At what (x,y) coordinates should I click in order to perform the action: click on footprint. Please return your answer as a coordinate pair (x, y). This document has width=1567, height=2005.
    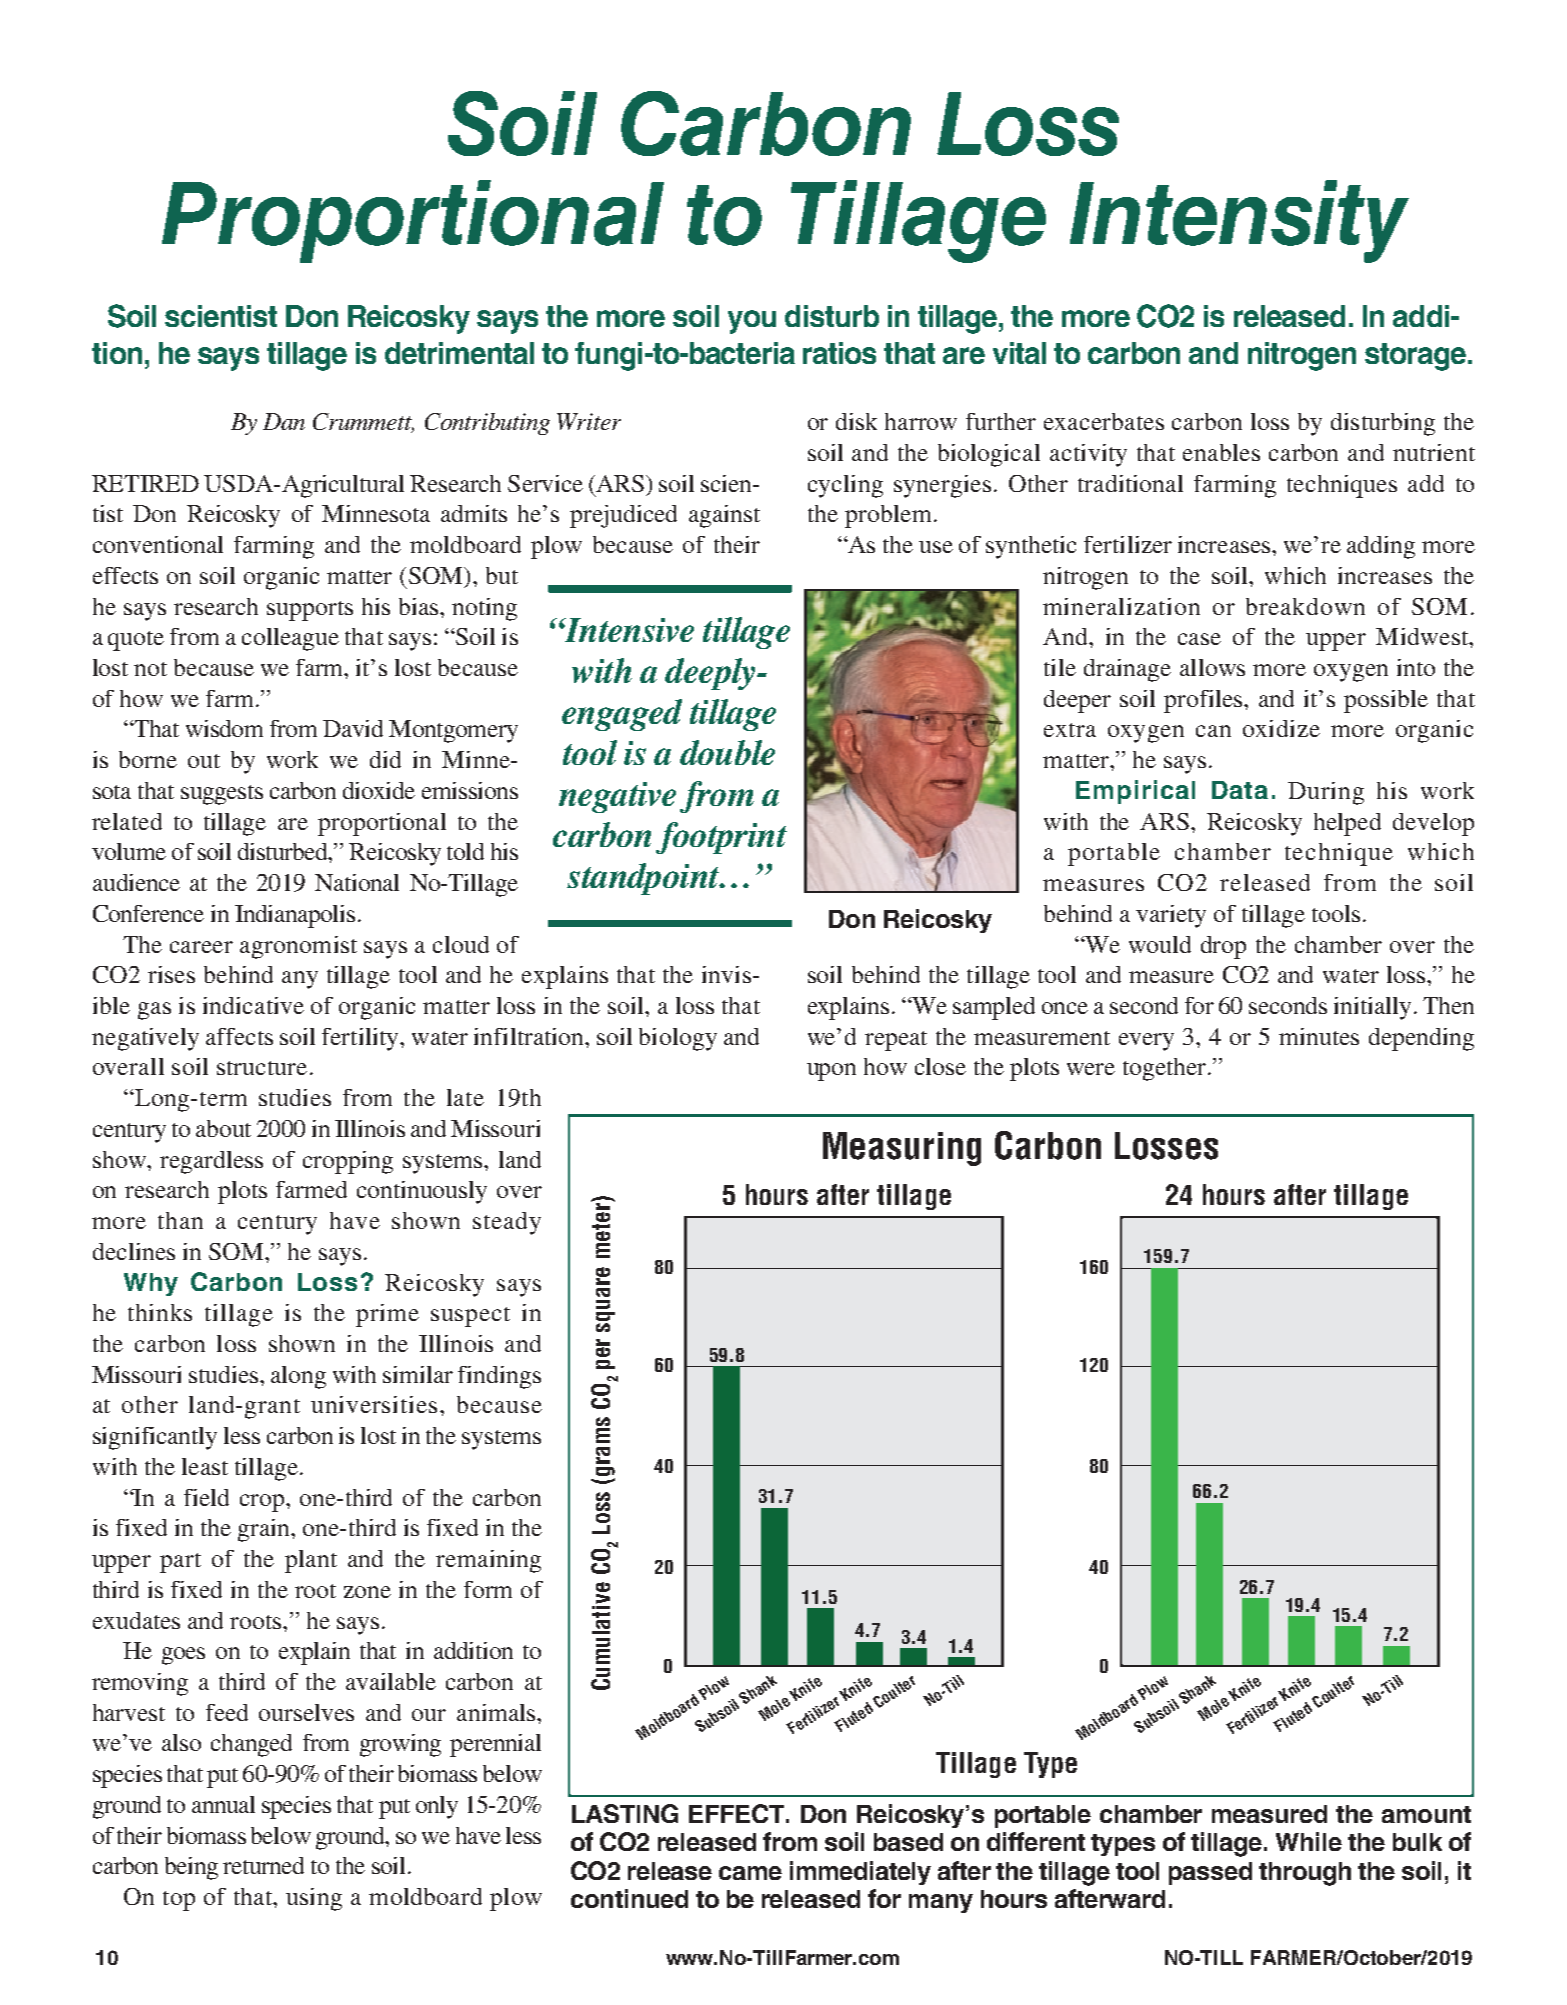
    Looking at the image, I should click on (721, 838).
